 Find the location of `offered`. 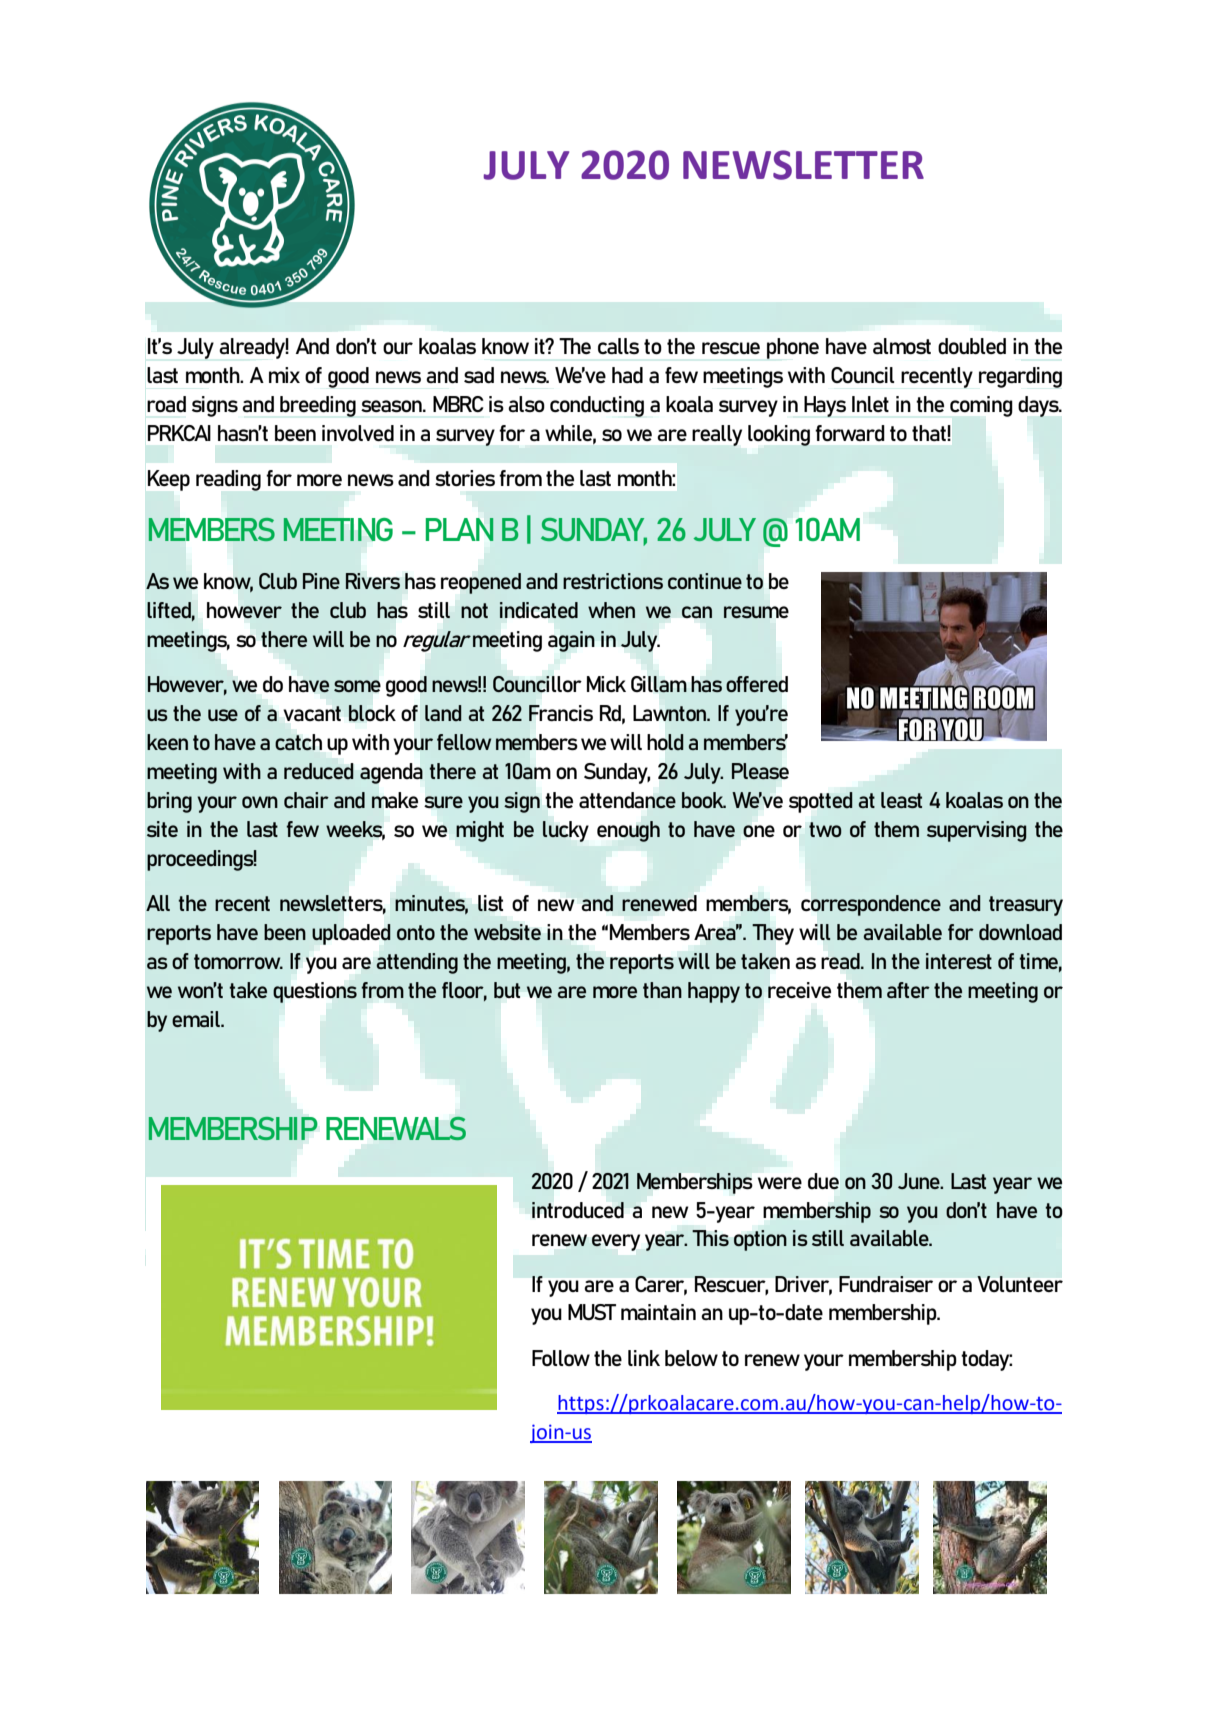

offered is located at coordinates (757, 684).
